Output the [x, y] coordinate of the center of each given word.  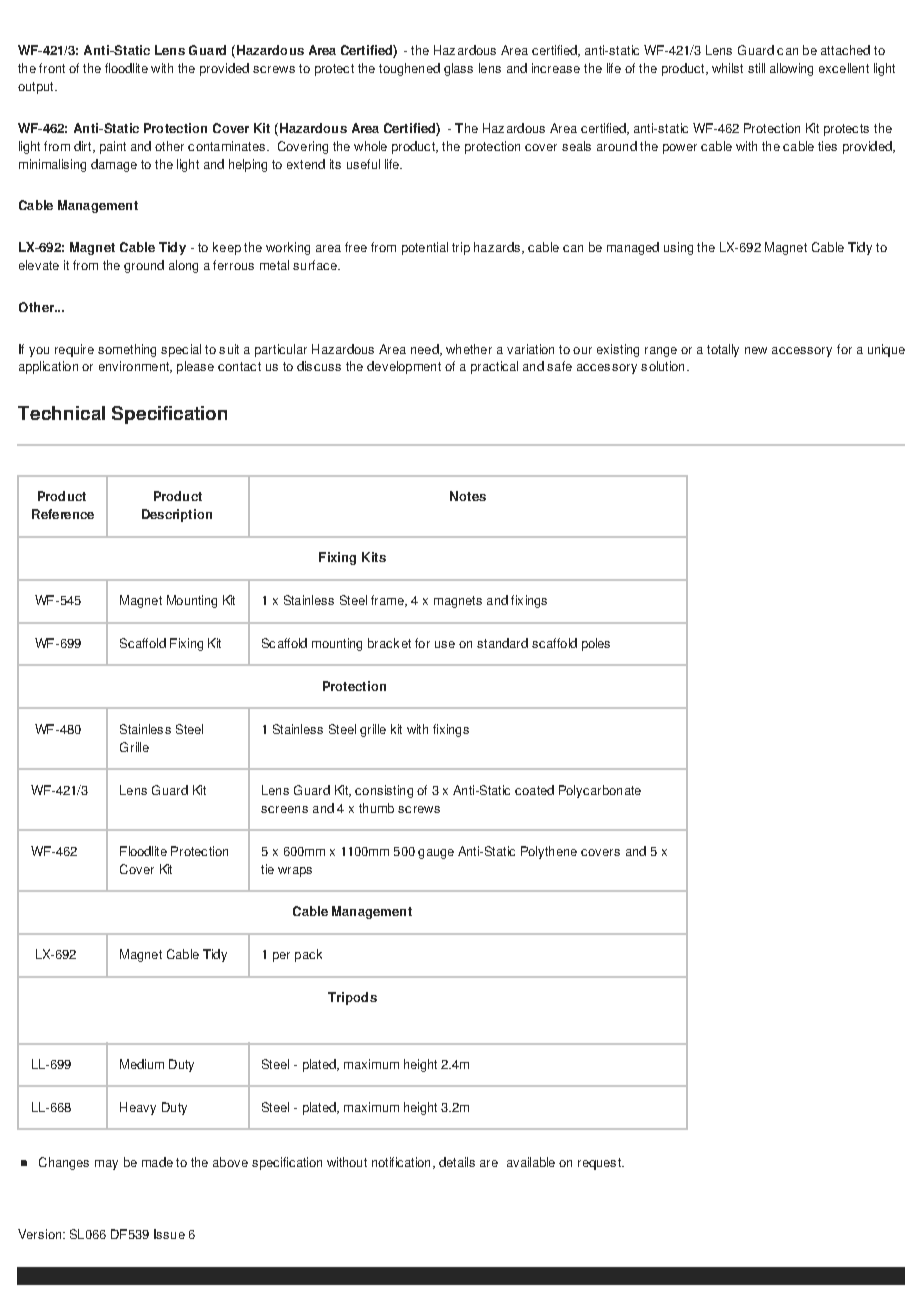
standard [502, 643]
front [52, 68]
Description [177, 515]
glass [458, 69]
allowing [791, 69]
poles [596, 644]
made [157, 1162]
